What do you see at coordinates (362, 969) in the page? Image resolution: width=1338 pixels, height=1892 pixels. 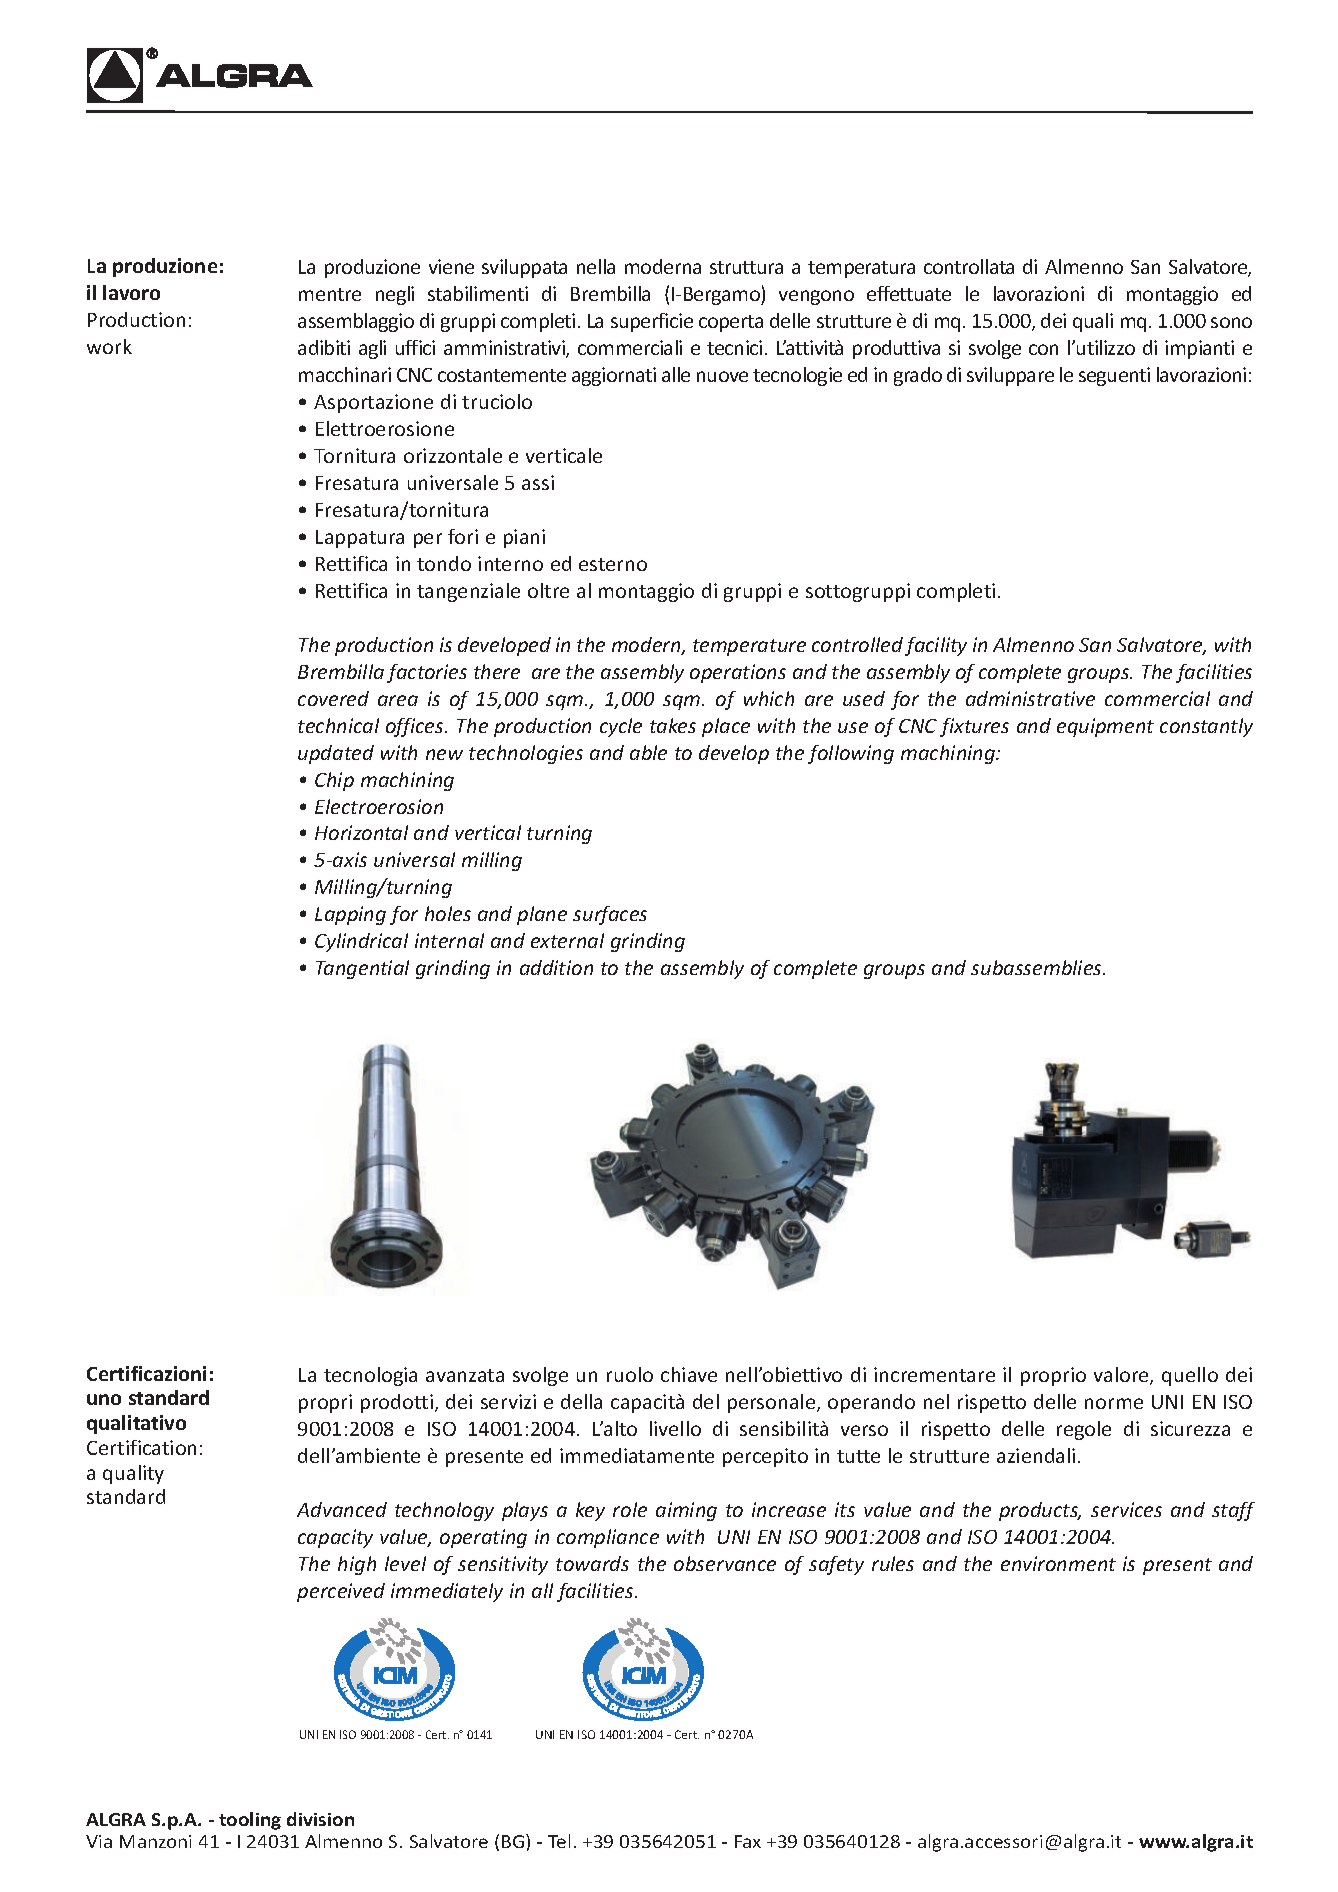 I see `Tangential` at bounding box center [362, 969].
